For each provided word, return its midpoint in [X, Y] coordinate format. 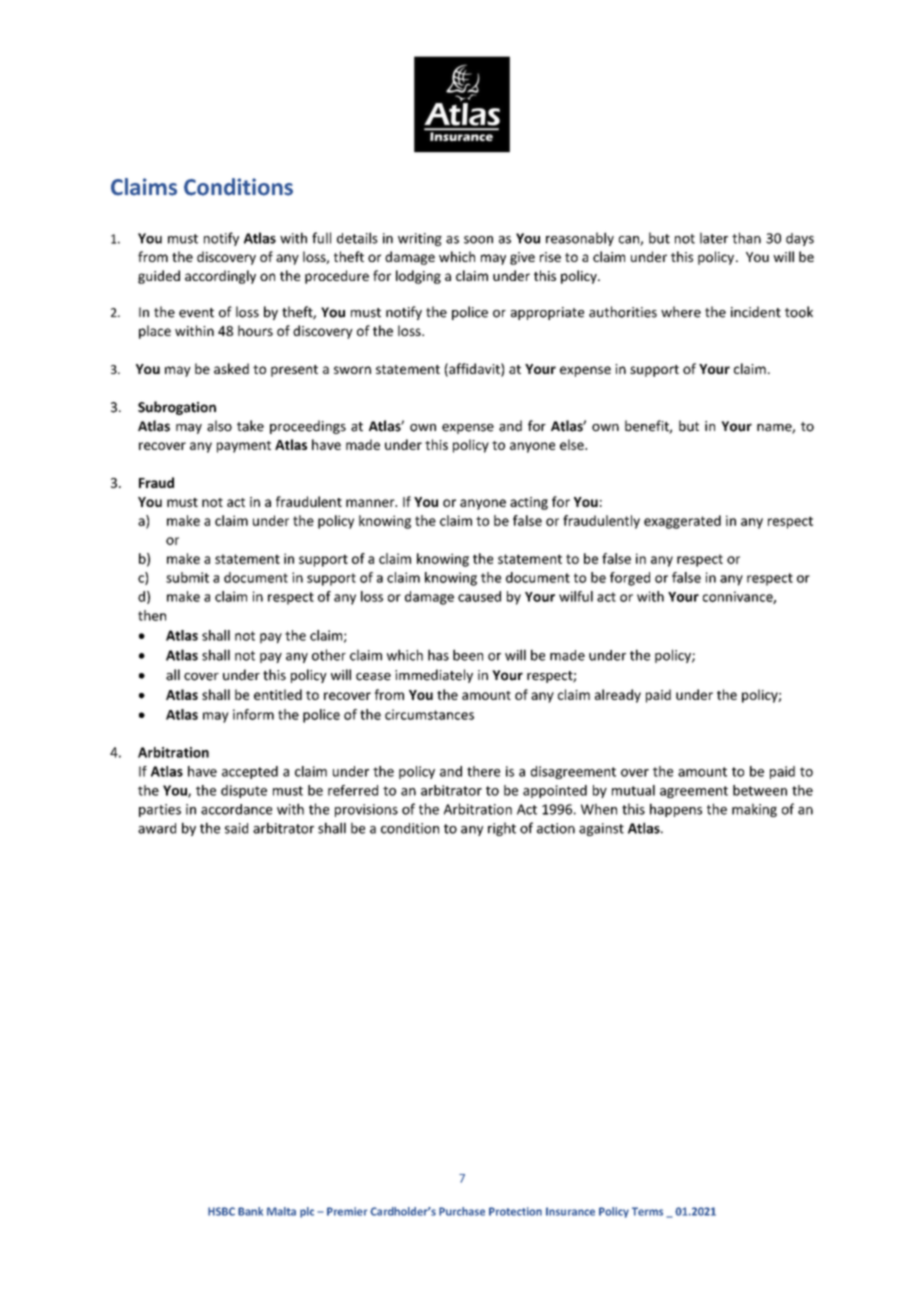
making [754, 810]
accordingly [220, 277]
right [502, 829]
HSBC [221, 1211]
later [714, 238]
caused [479, 596]
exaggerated [682, 522]
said [236, 828]
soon [478, 240]
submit [187, 577]
